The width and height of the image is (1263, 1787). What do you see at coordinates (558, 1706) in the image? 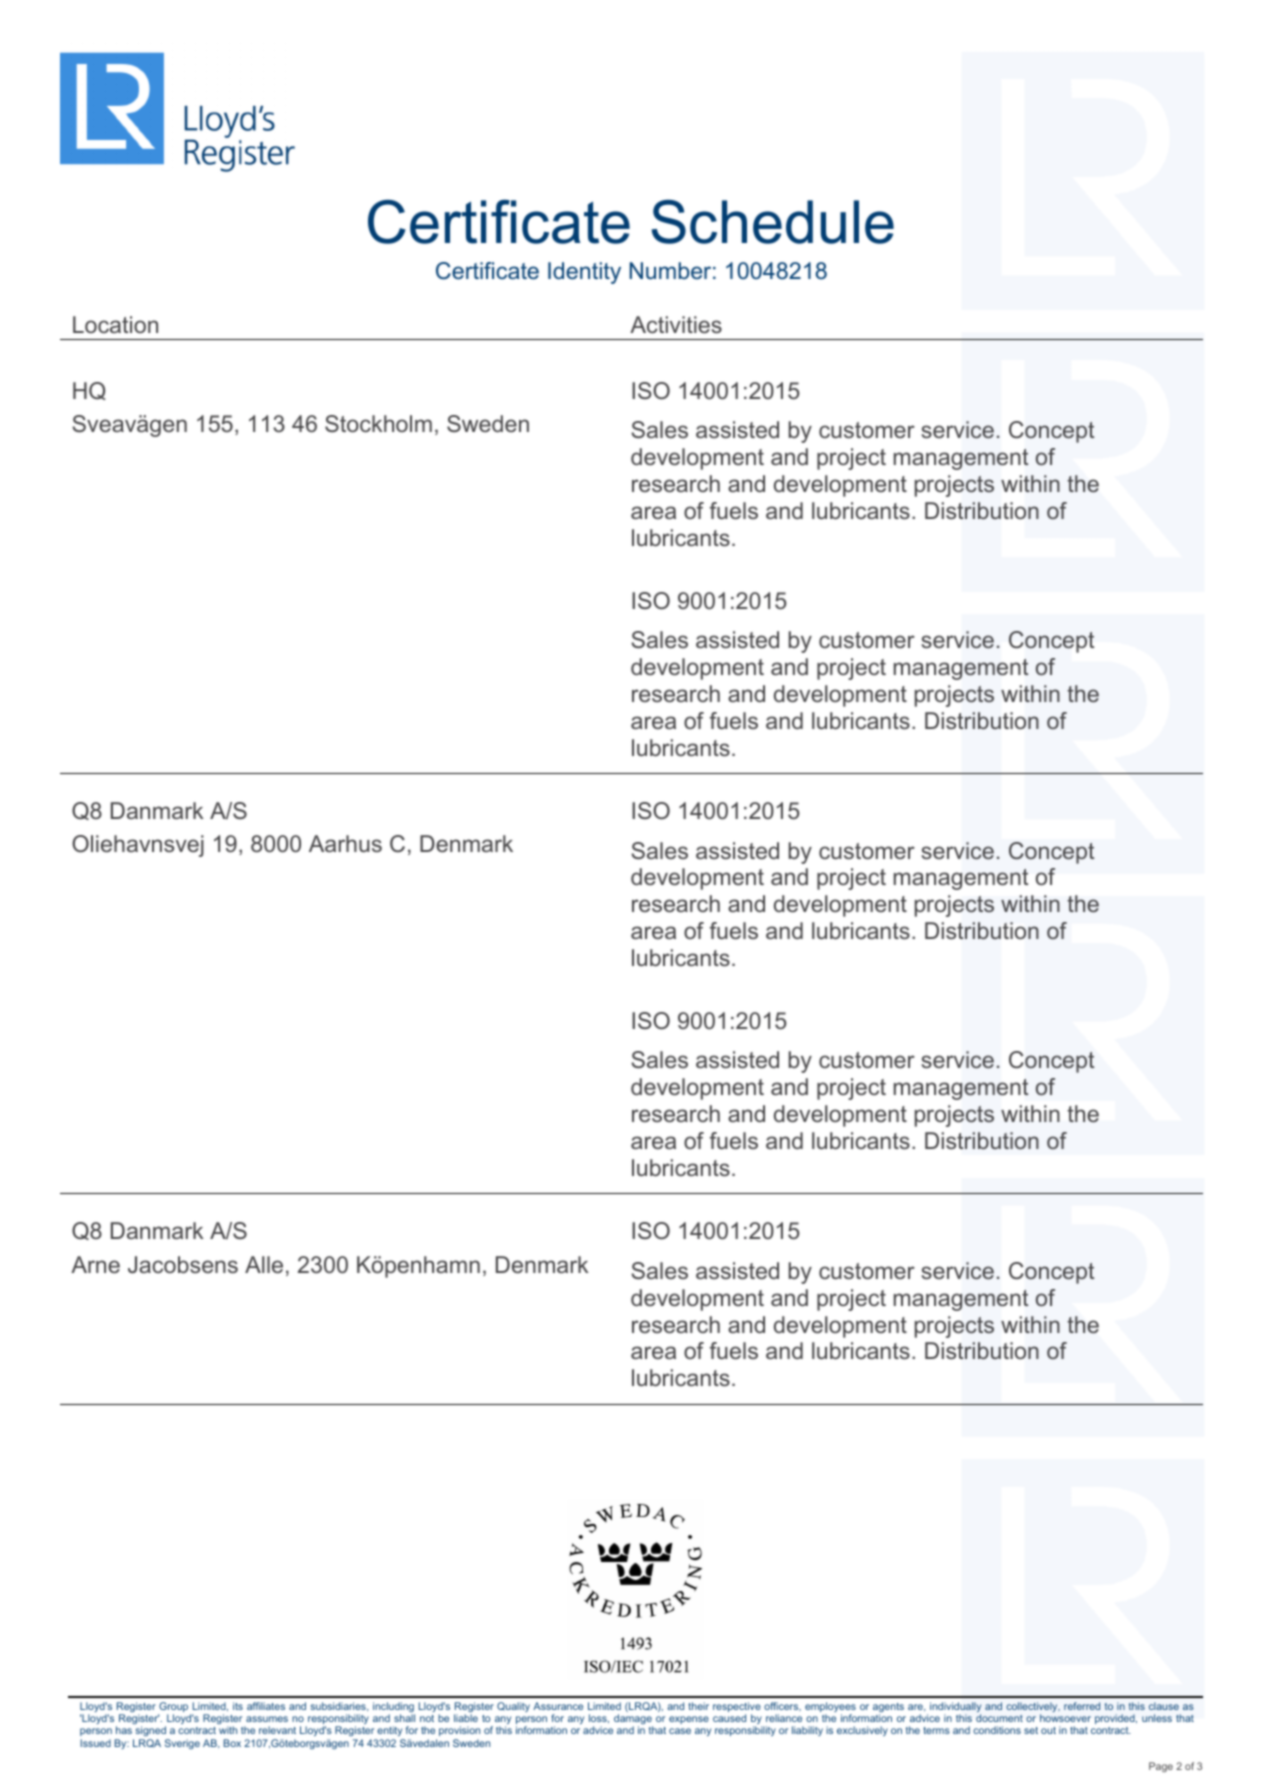
I see `Assurance` at bounding box center [558, 1706].
